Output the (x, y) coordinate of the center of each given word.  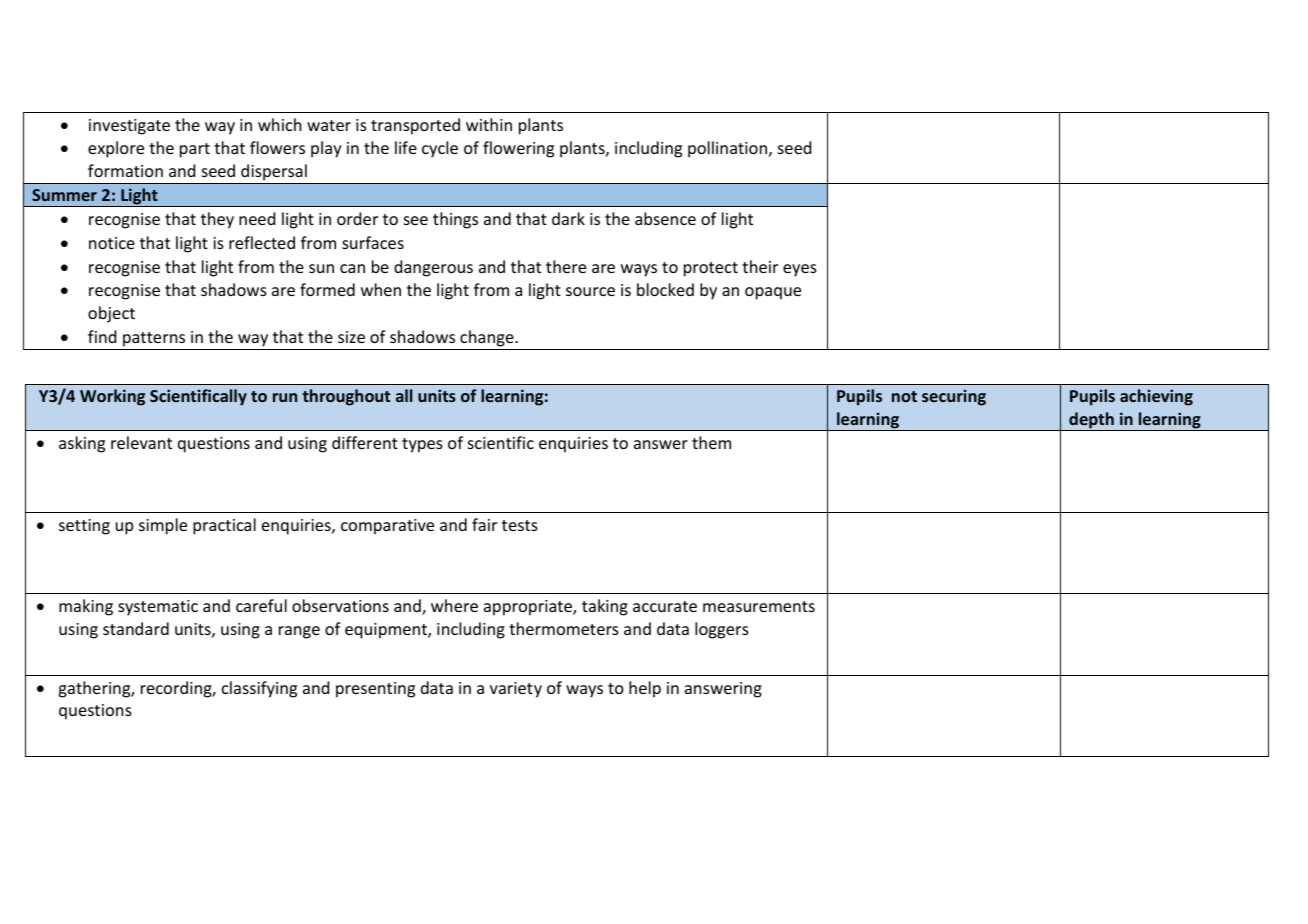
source (590, 291)
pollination (727, 149)
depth (1091, 421)
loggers (722, 630)
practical (224, 526)
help (645, 689)
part (195, 150)
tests (520, 525)
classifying (259, 689)
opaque (773, 293)
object (111, 314)
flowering (518, 149)
